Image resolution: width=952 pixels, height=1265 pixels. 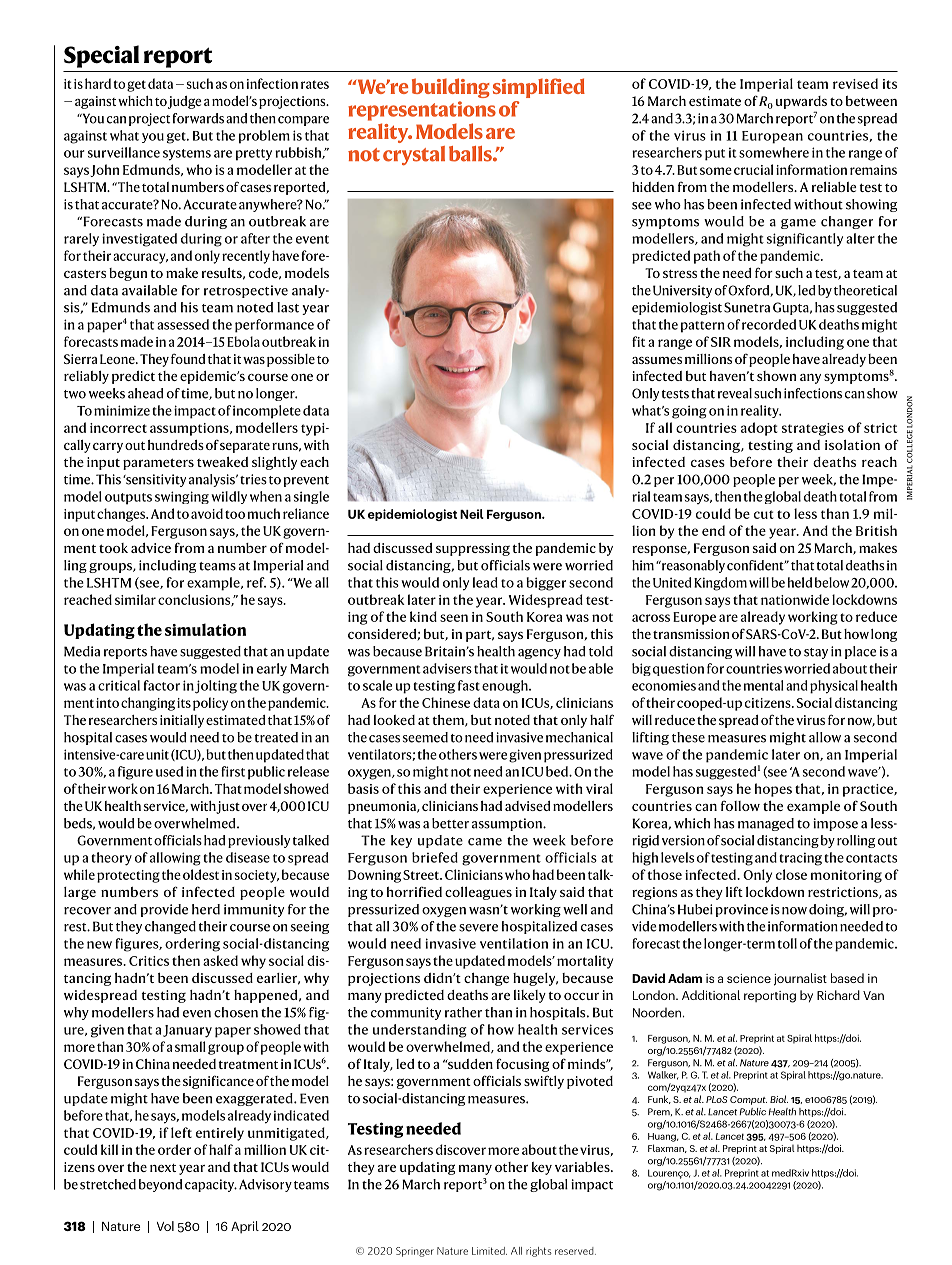 I want to click on Neil, so click(x=472, y=514).
